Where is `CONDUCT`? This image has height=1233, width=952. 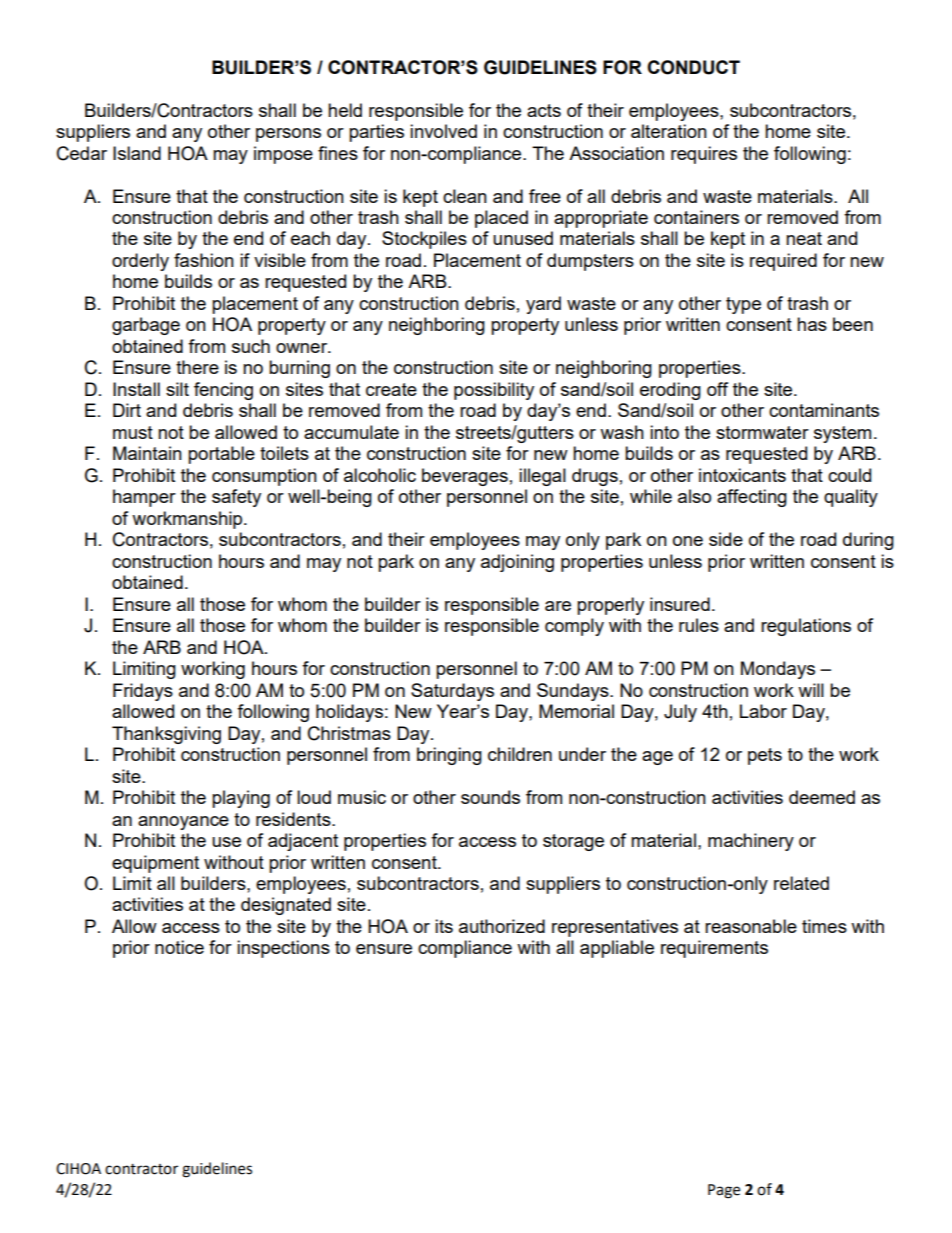 CONDUCT is located at coordinates (693, 67).
